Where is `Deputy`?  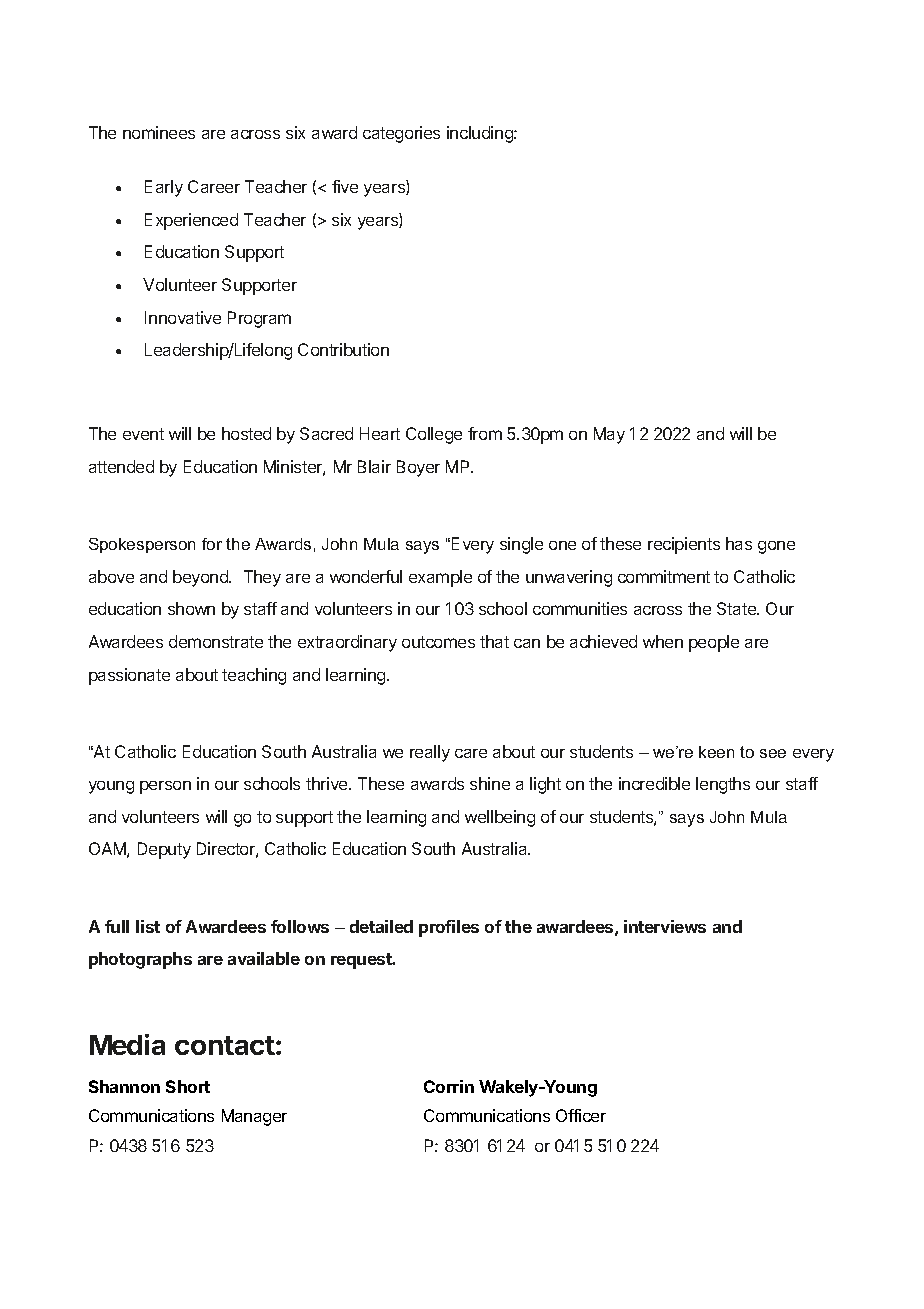
Deputy is located at coordinates (164, 850).
